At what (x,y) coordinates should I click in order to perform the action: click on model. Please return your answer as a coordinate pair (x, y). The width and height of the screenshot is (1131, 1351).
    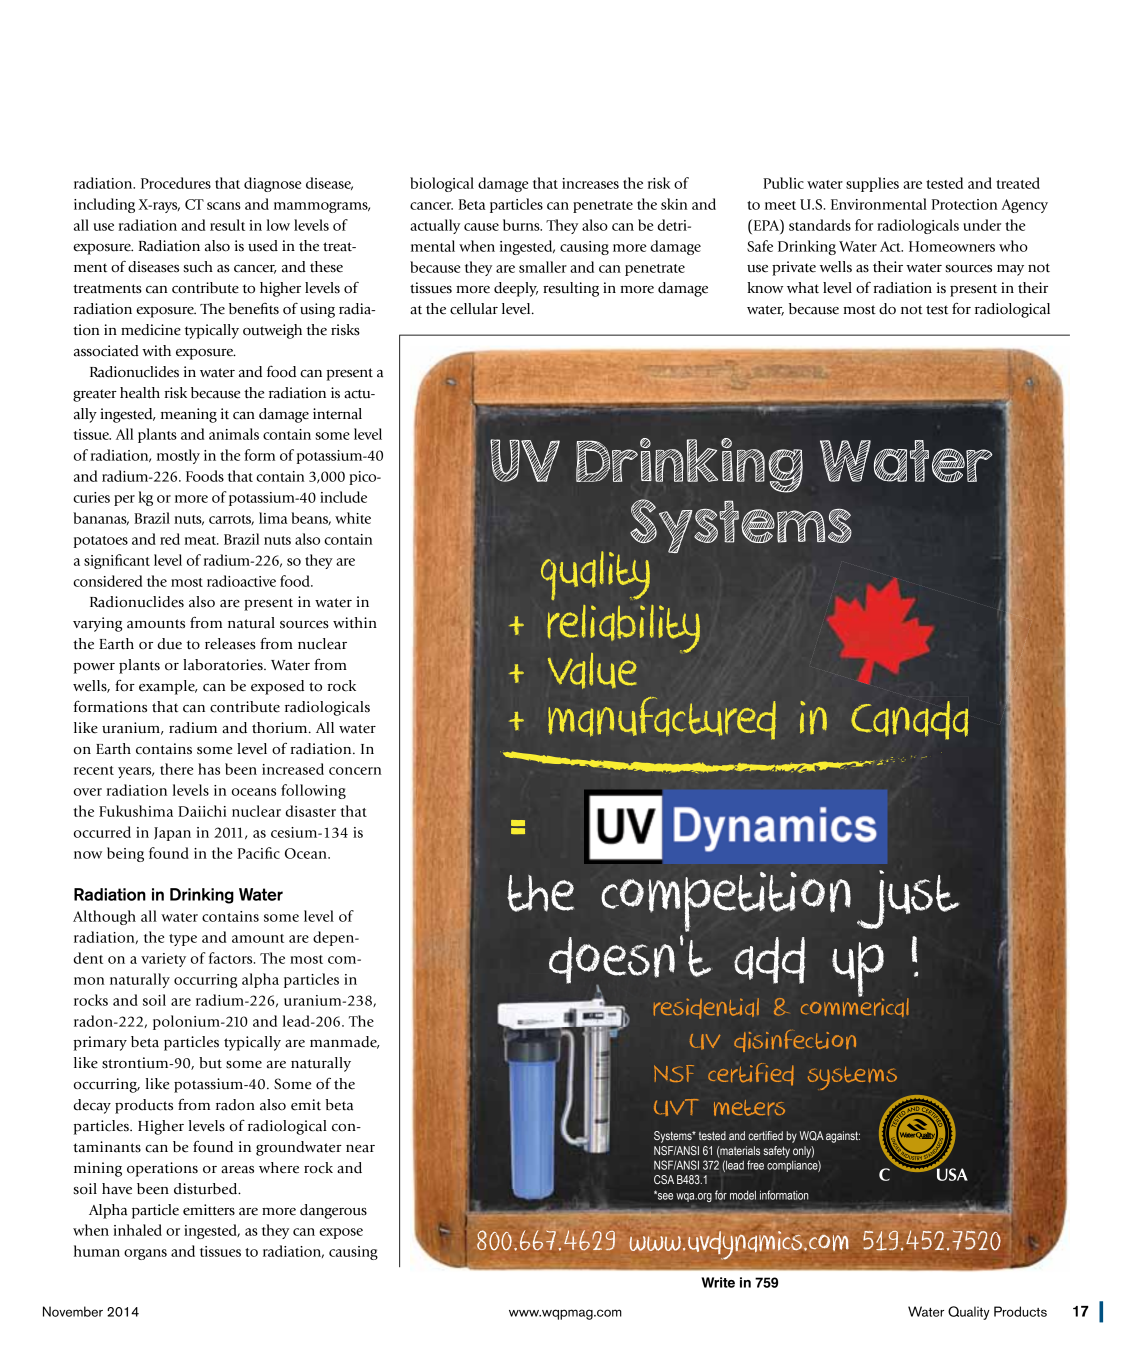
    Looking at the image, I should click on (743, 1195).
